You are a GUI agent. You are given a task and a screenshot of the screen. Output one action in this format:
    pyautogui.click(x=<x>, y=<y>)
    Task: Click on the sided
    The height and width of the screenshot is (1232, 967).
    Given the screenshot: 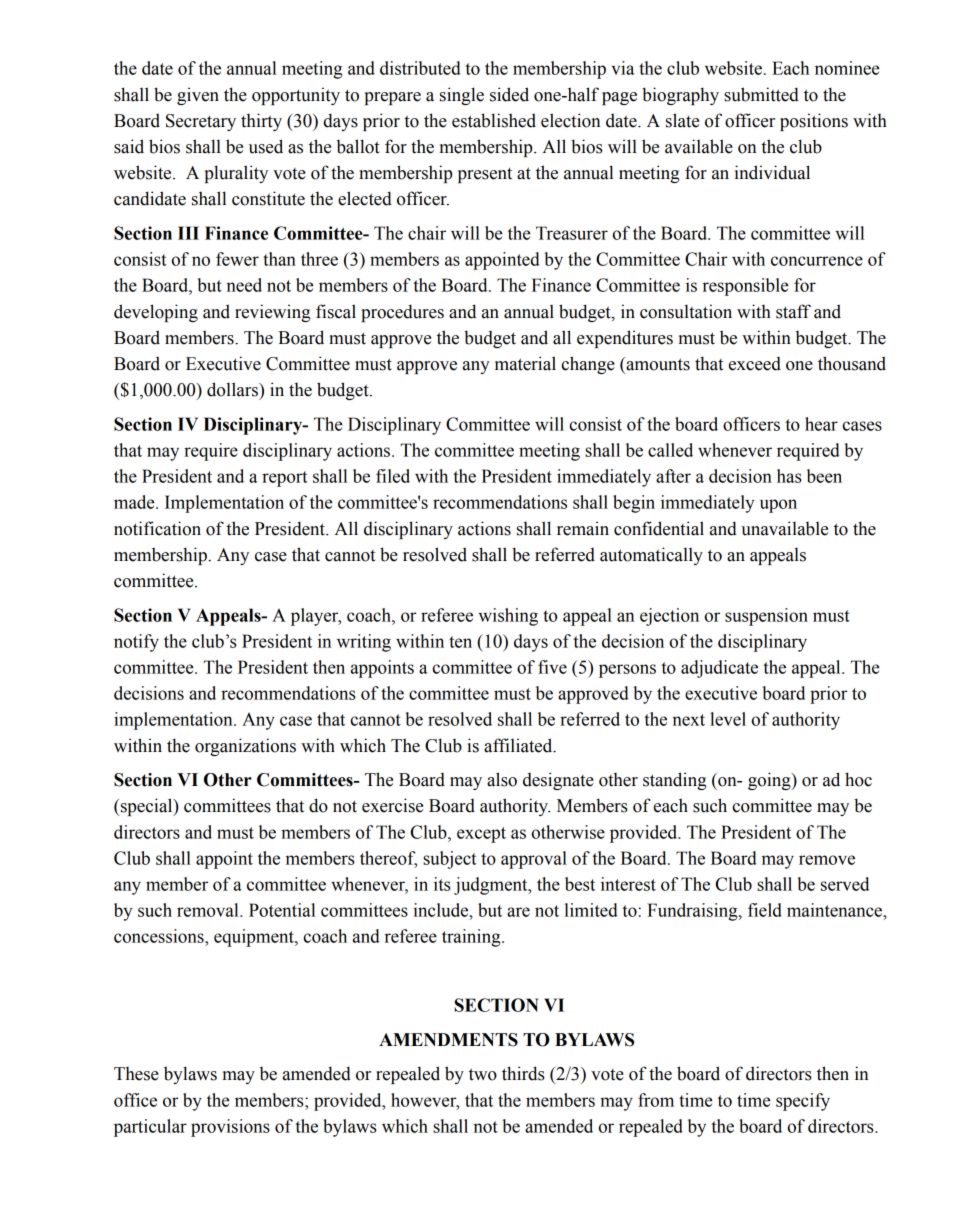 What is the action you would take?
    pyautogui.click(x=509, y=94)
